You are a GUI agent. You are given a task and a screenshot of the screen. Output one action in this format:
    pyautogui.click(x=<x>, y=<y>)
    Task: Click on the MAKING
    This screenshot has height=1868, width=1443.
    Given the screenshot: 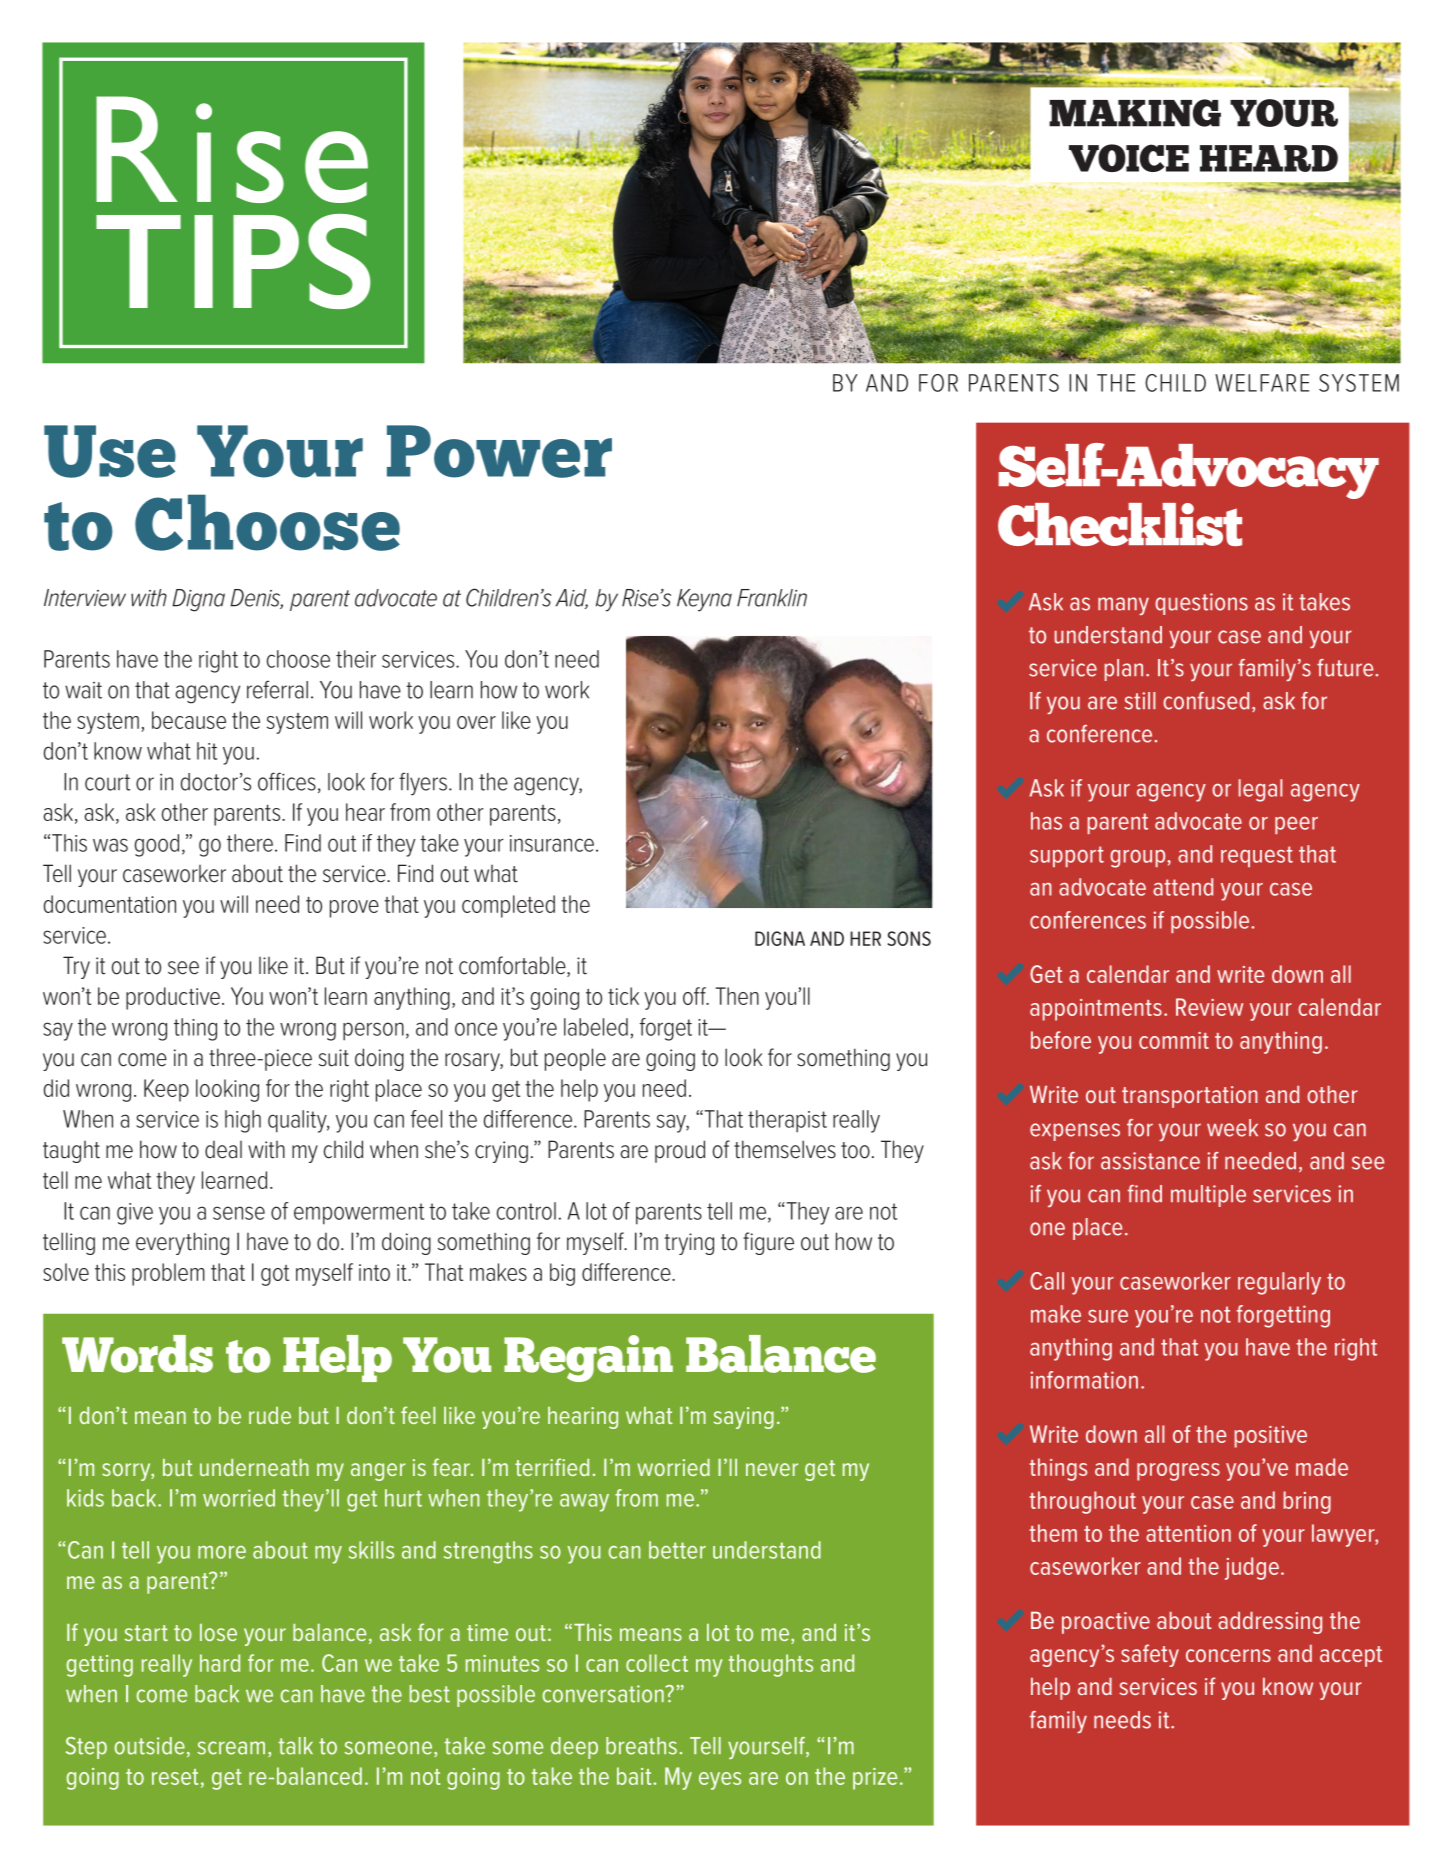 What is the action you would take?
    pyautogui.click(x=1135, y=113)
